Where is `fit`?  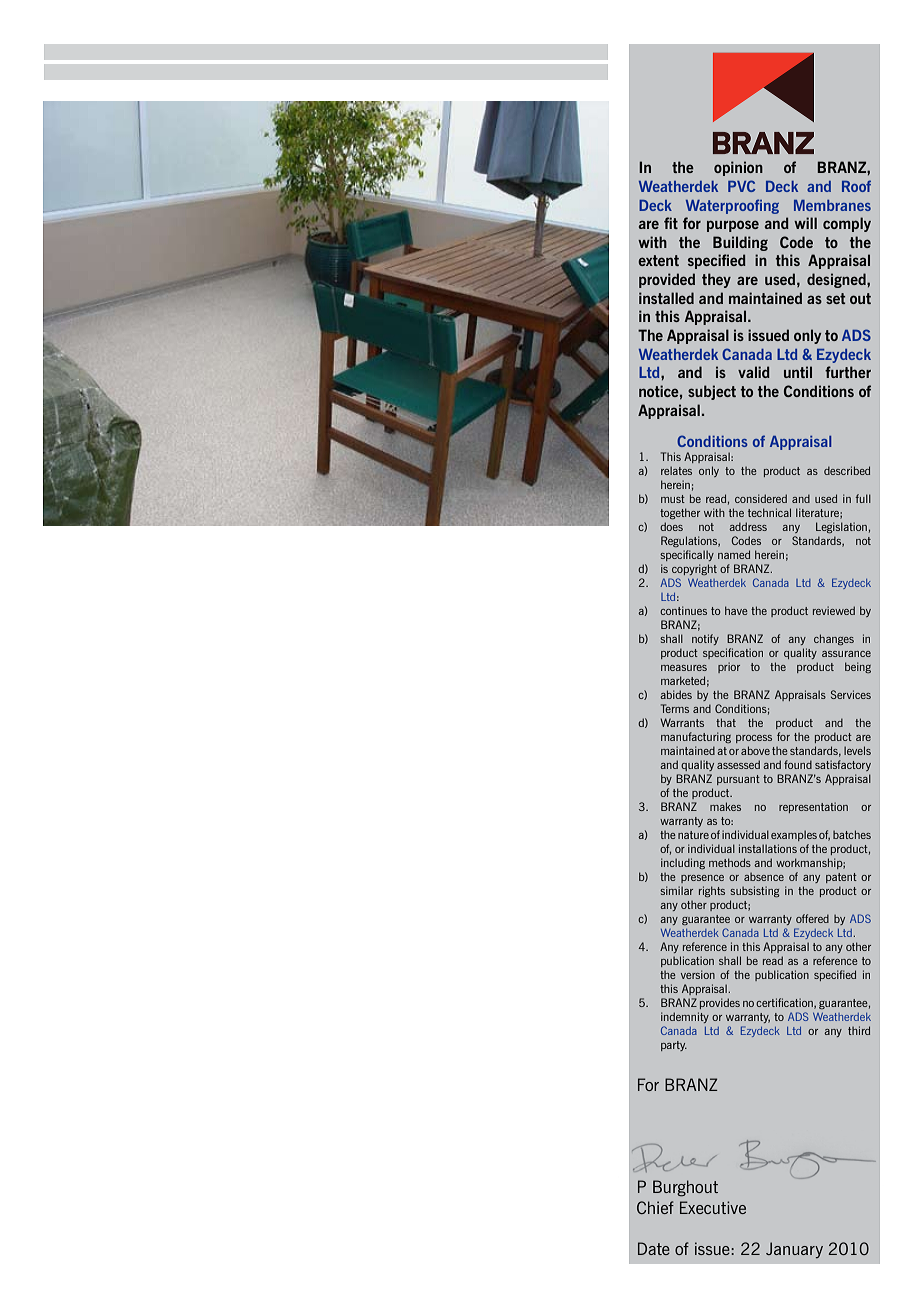
fit is located at coordinates (671, 223).
